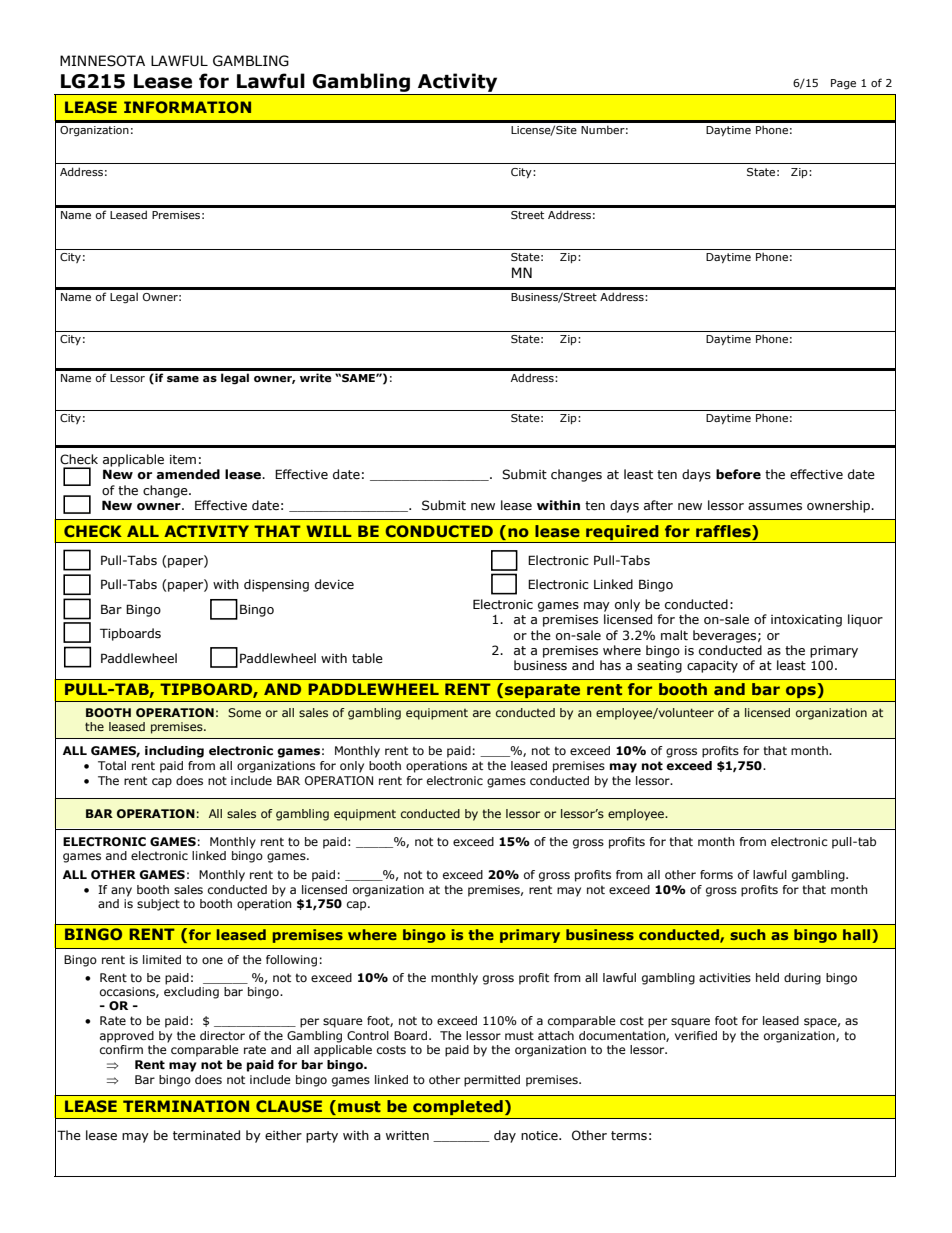  Describe the element at coordinates (806, 621) in the screenshot. I see `intoxicating` at that location.
